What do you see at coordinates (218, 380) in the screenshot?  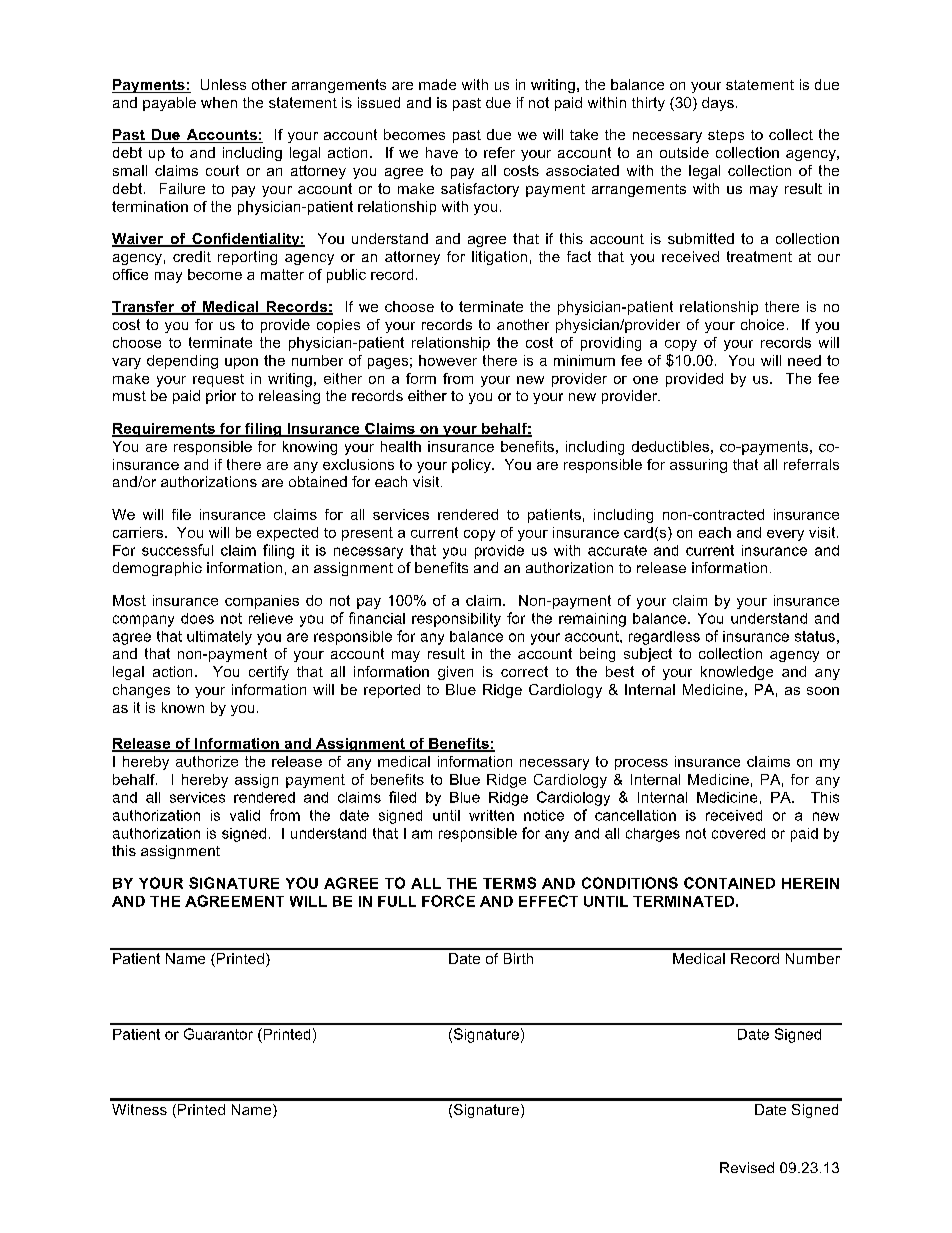 I see `request` at bounding box center [218, 380].
